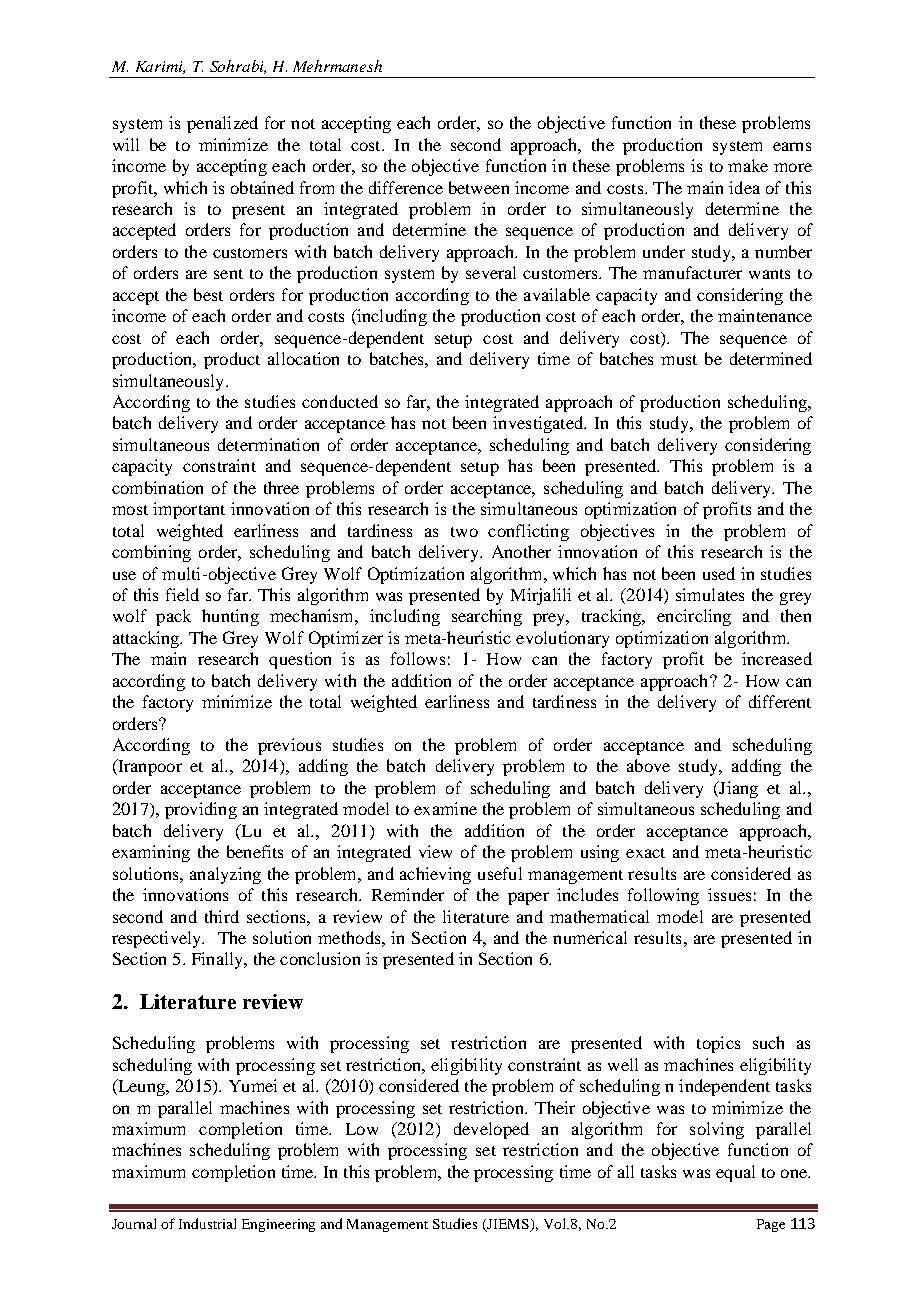 The width and height of the screenshot is (924, 1308). What do you see at coordinates (539, 424) in the screenshot?
I see `investigated` at bounding box center [539, 424].
